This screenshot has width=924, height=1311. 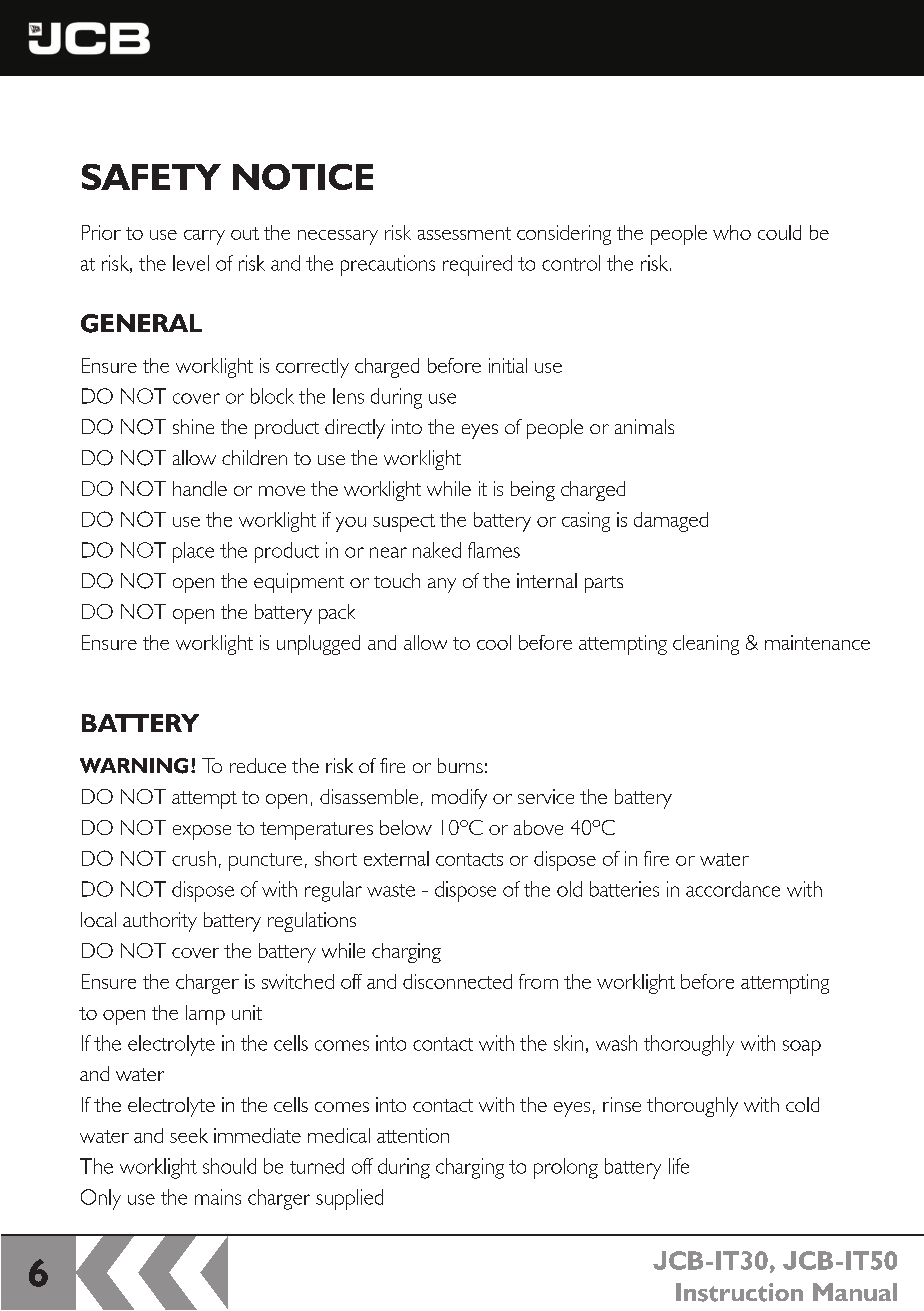 What do you see at coordinates (200, 488) in the screenshot?
I see `handle` at bounding box center [200, 488].
